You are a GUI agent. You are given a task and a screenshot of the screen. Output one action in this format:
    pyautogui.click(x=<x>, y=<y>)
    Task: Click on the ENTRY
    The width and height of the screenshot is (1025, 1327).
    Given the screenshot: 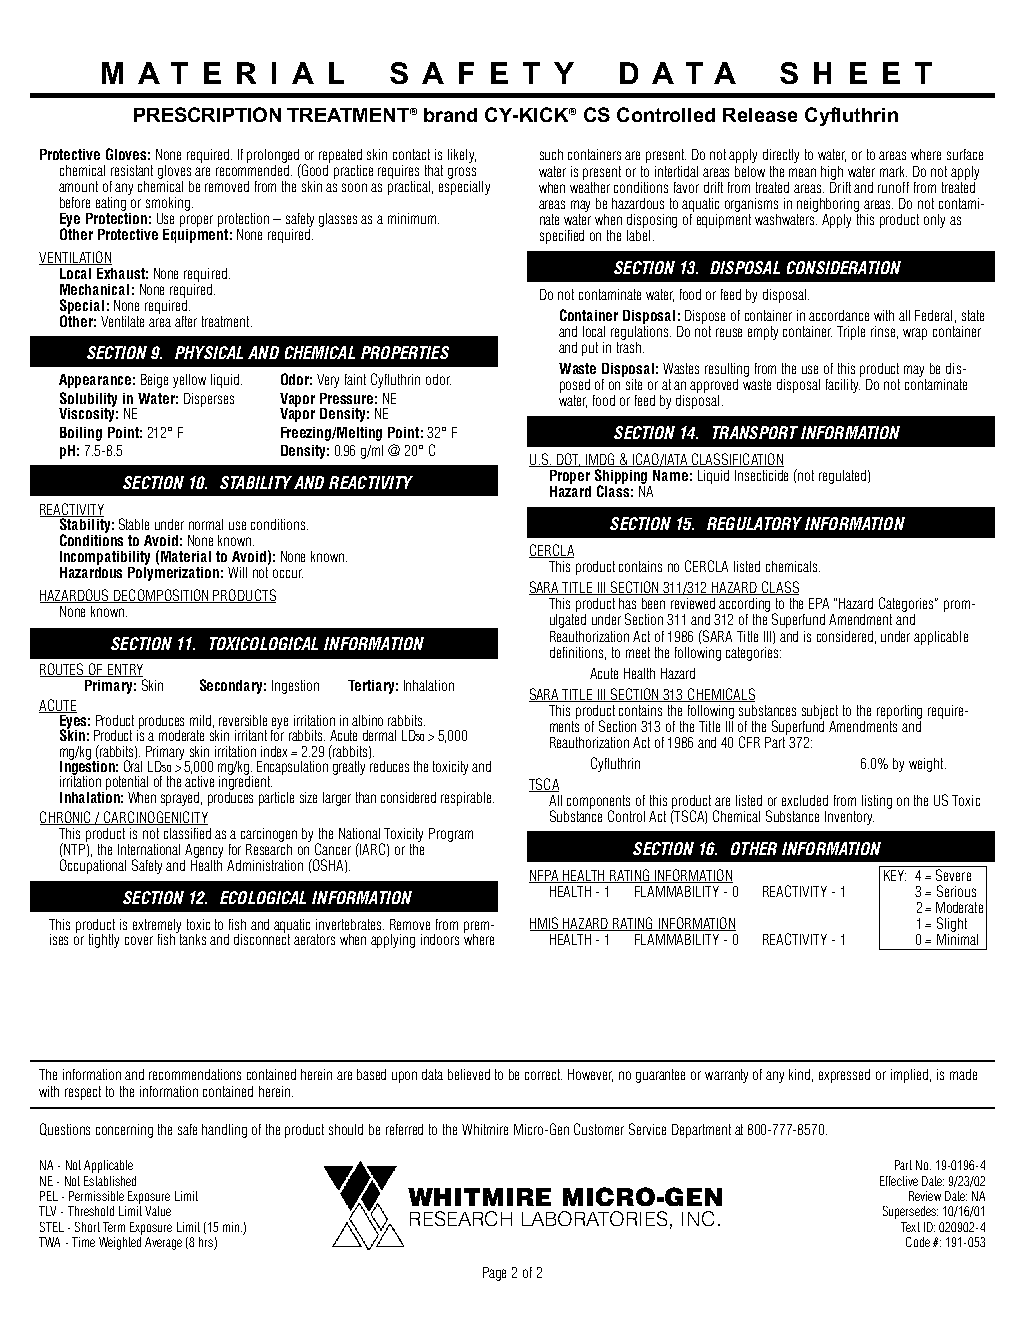 What is the action you would take?
    pyautogui.click(x=124, y=670)
